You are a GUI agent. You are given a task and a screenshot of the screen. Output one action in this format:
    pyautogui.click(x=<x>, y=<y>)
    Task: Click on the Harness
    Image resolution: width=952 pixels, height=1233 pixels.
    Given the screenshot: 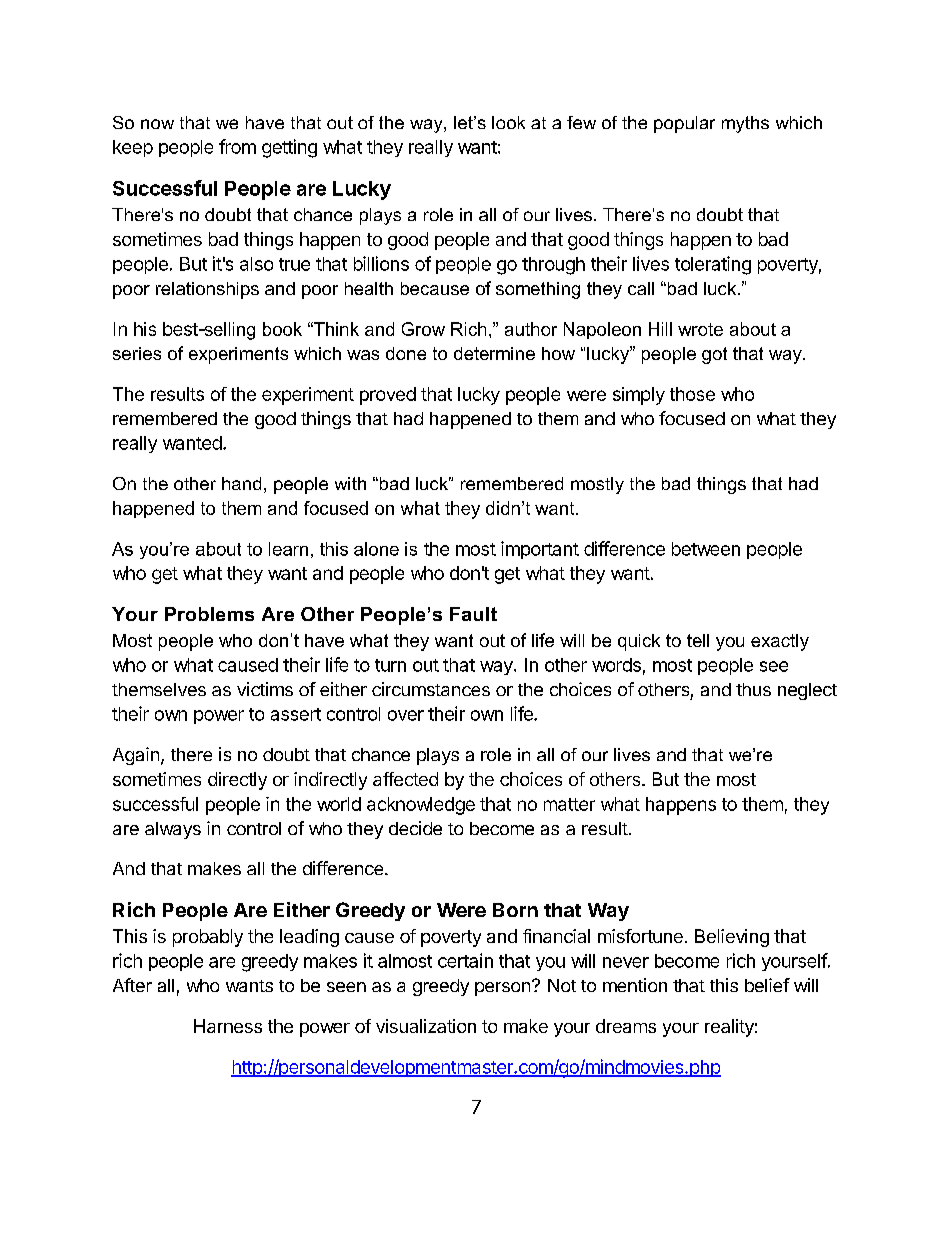 What is the action you would take?
    pyautogui.click(x=228, y=1026)
